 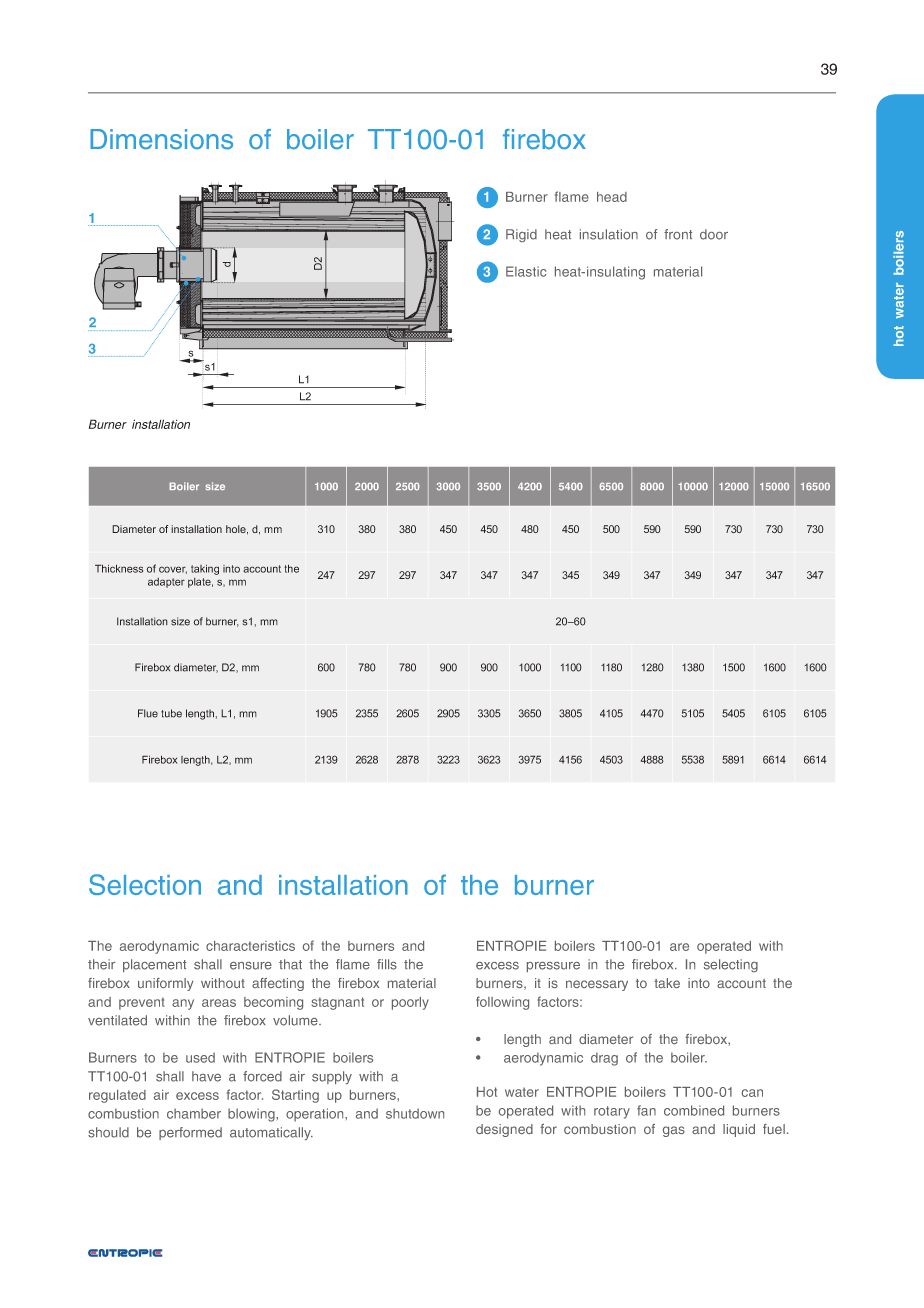 What do you see at coordinates (521, 235) in the screenshot?
I see `Rigid` at bounding box center [521, 235].
